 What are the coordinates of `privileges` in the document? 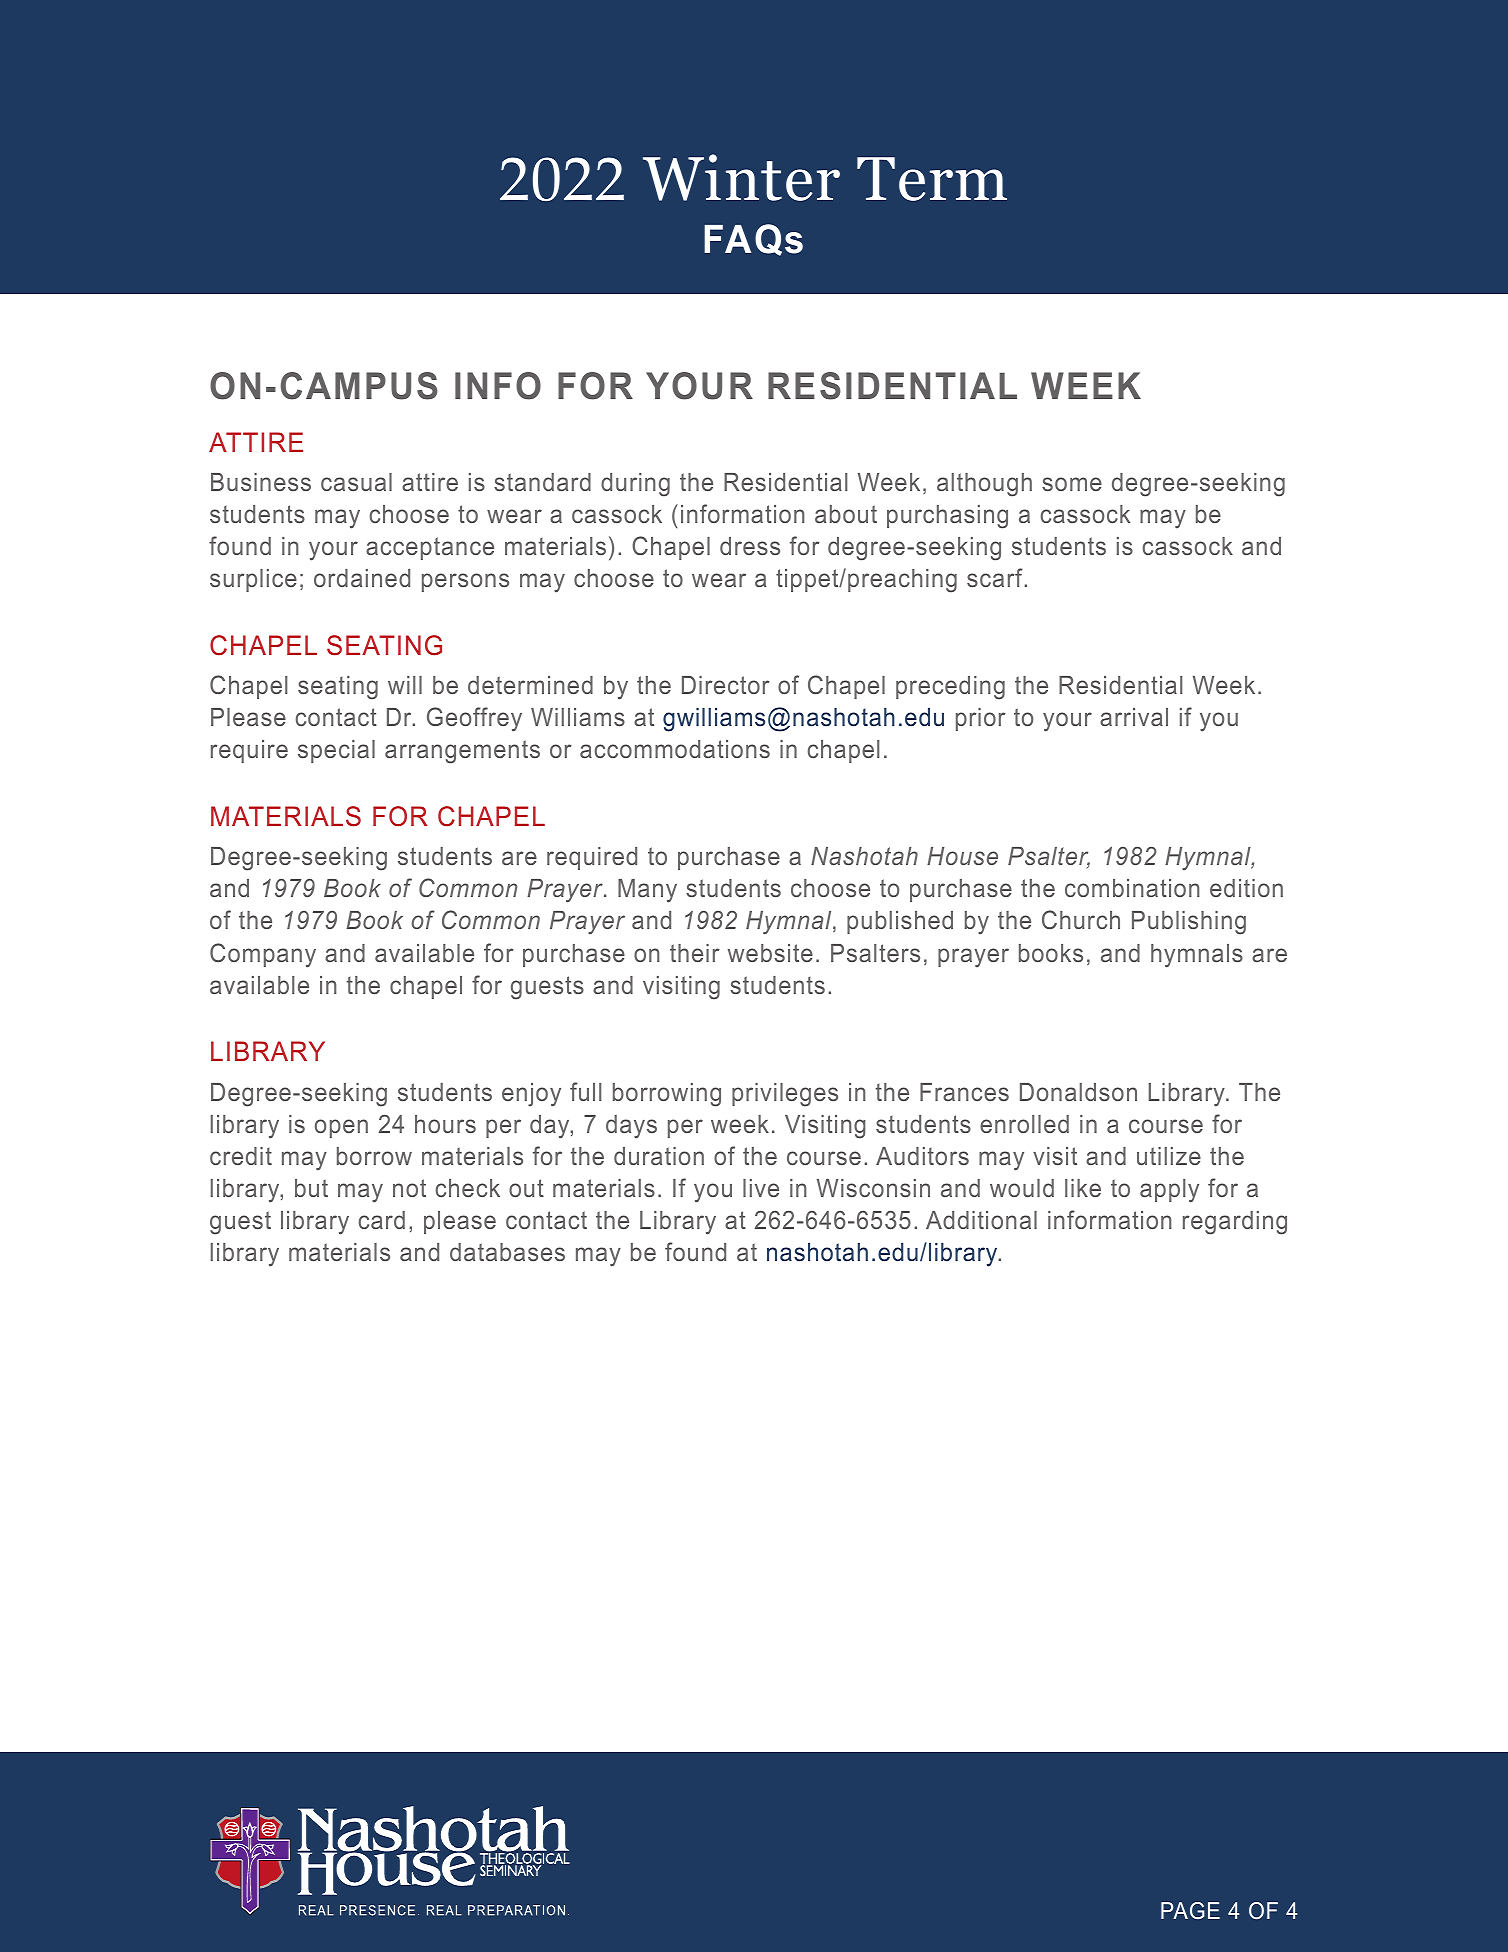 It's located at (785, 1095).
